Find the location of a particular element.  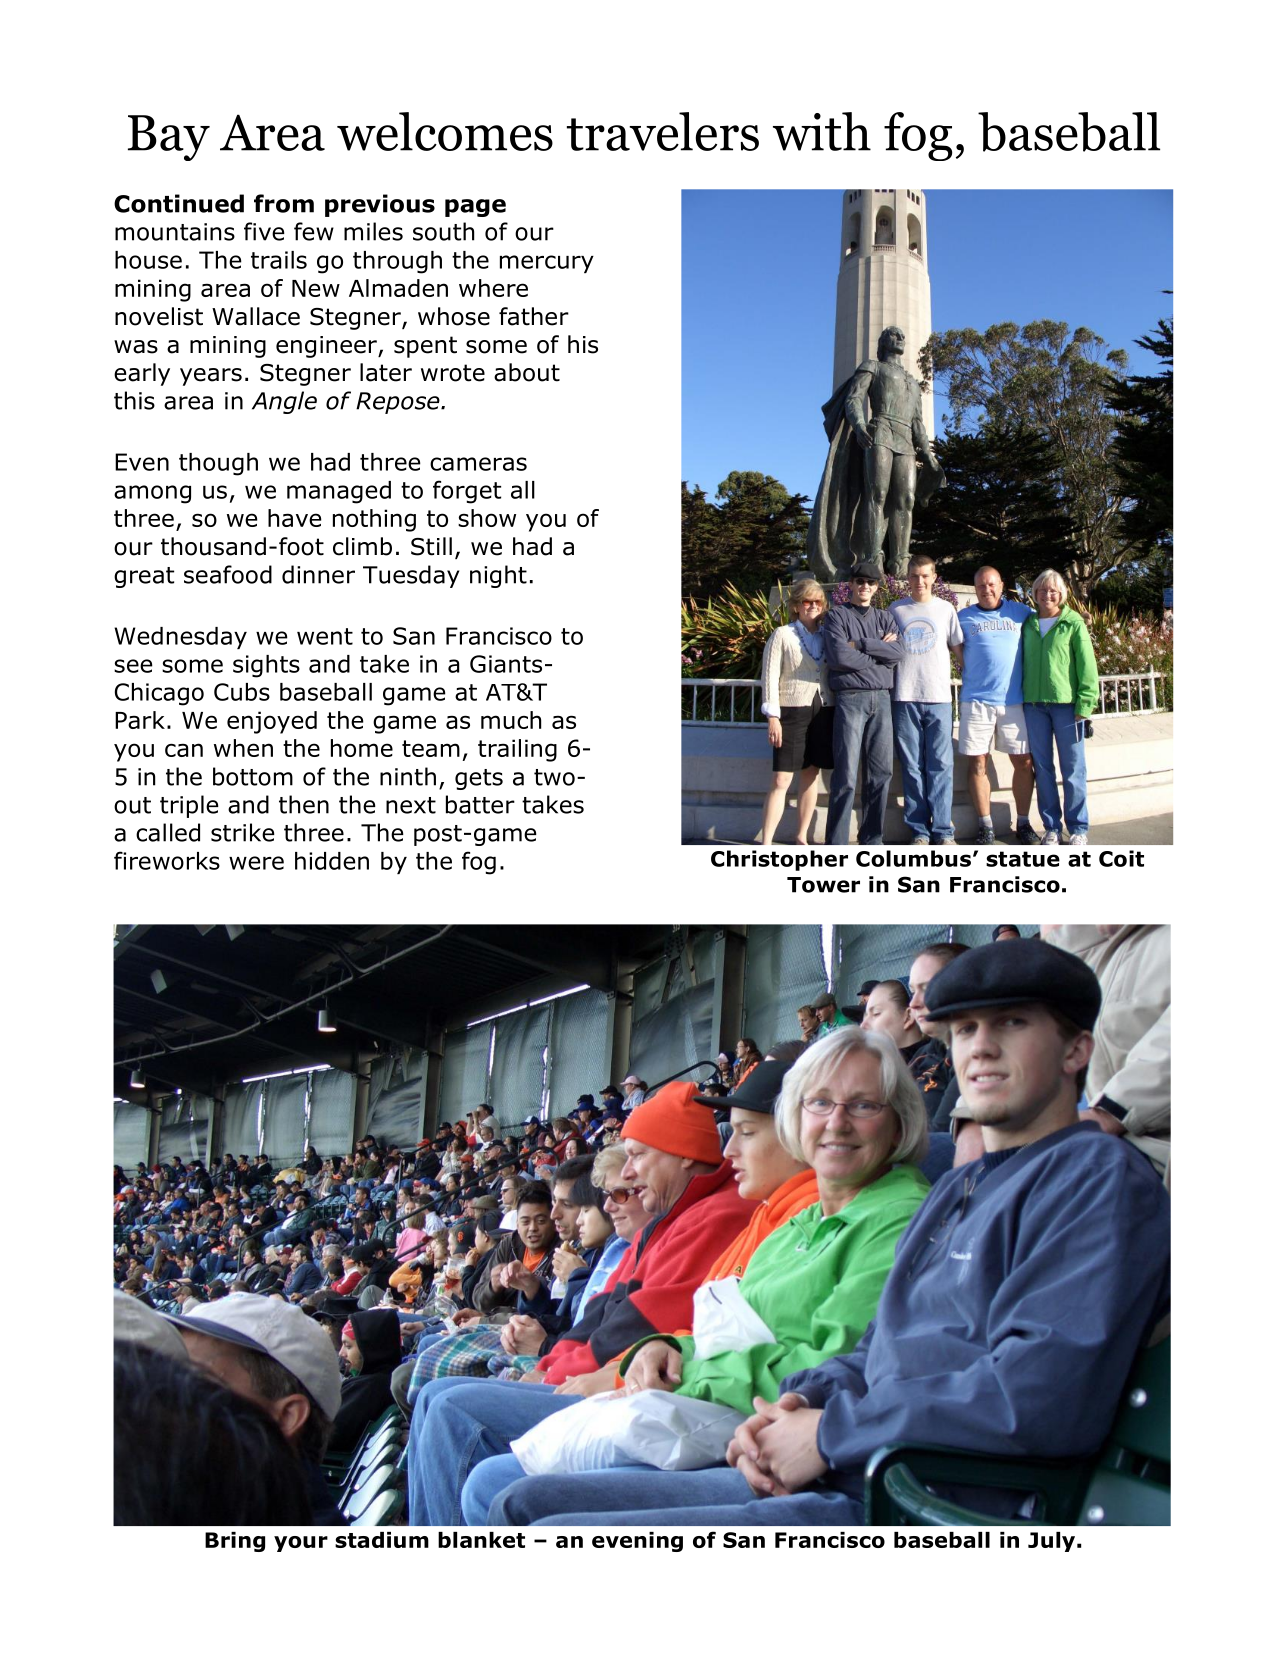

with is located at coordinates (822, 131).
